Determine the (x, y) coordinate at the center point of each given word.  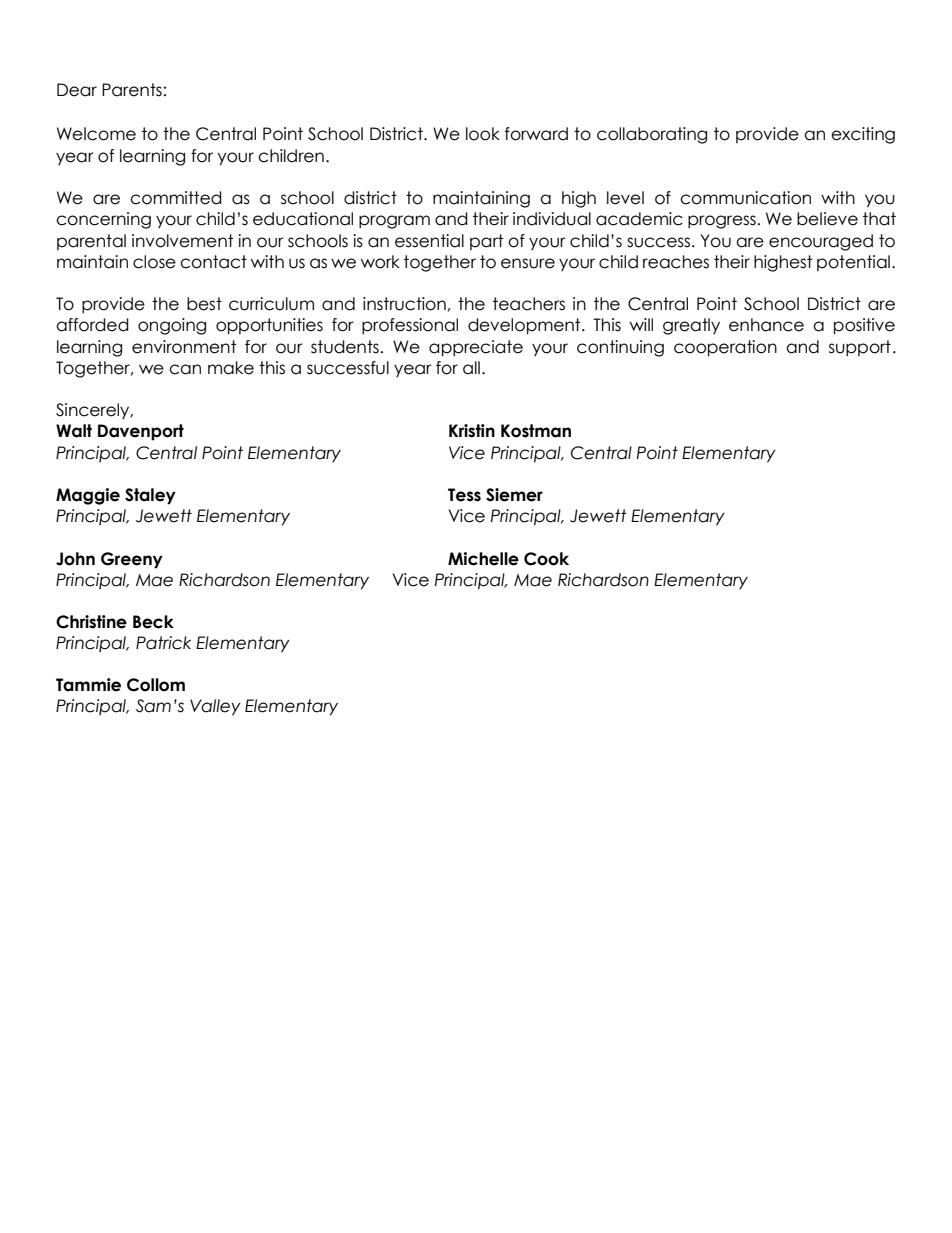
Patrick (163, 643)
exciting (863, 135)
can (185, 369)
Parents (132, 90)
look (483, 134)
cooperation (725, 348)
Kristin (472, 431)
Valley (215, 707)
